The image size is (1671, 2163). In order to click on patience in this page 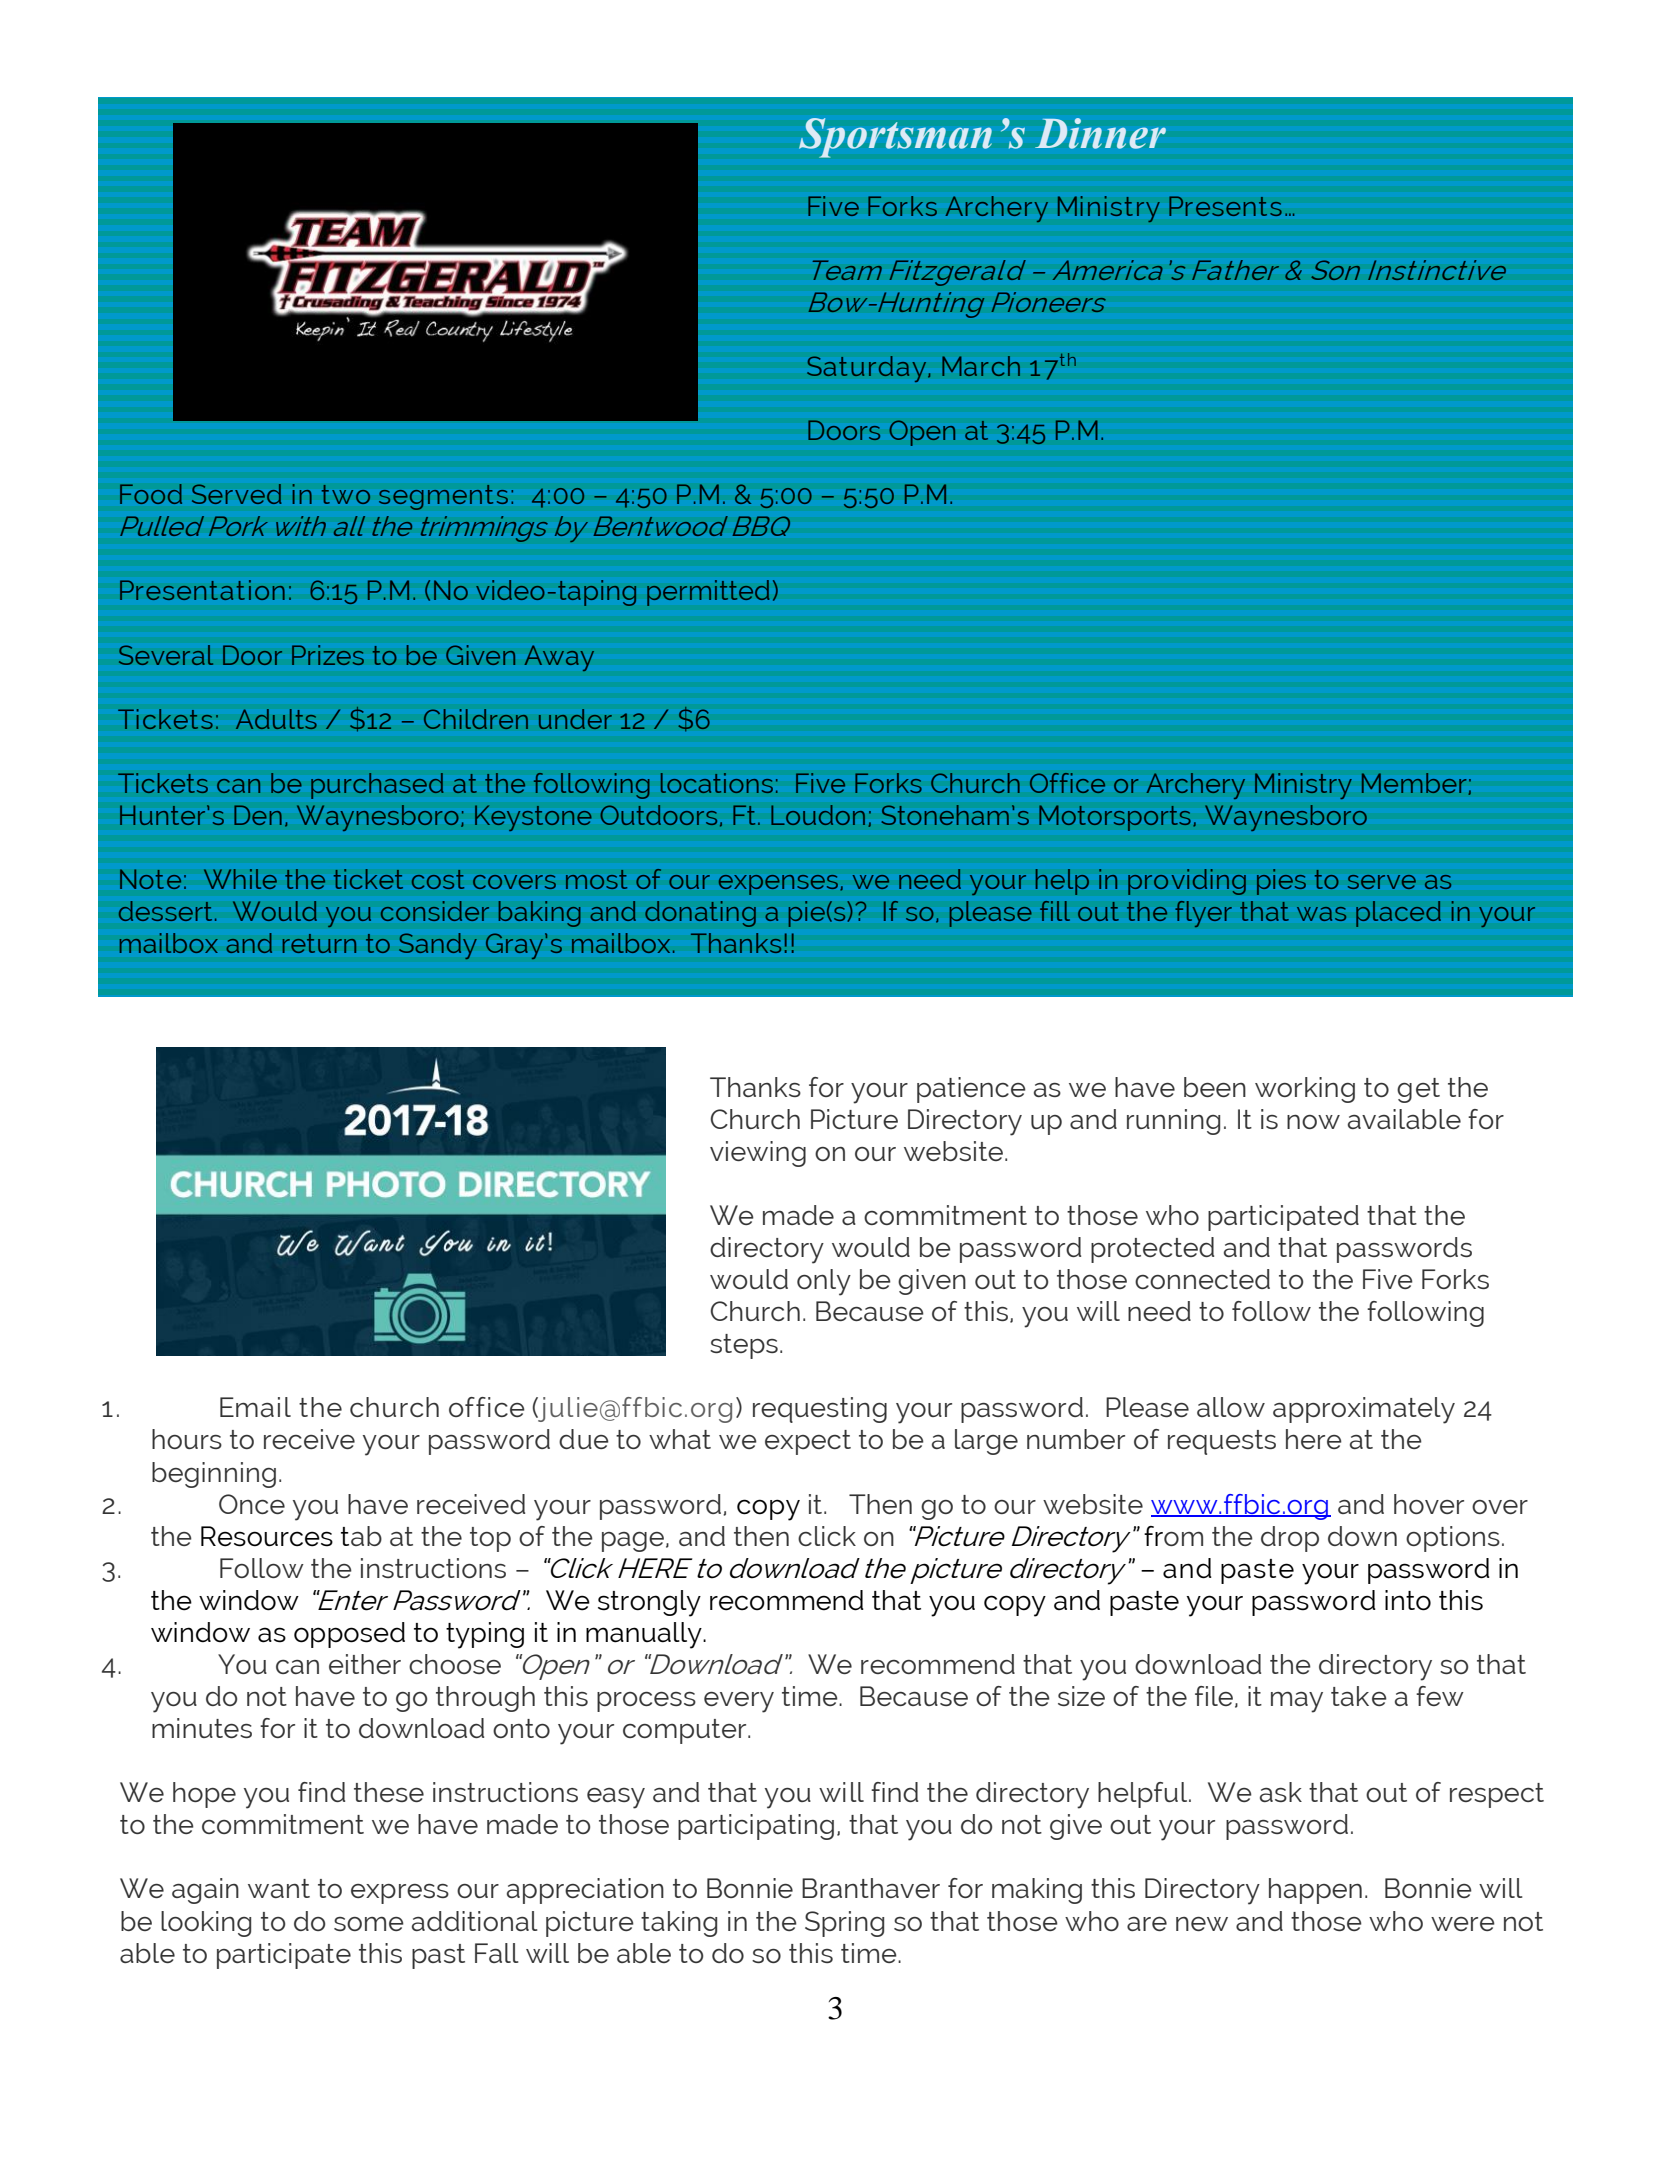, I will do `click(971, 1090)`.
